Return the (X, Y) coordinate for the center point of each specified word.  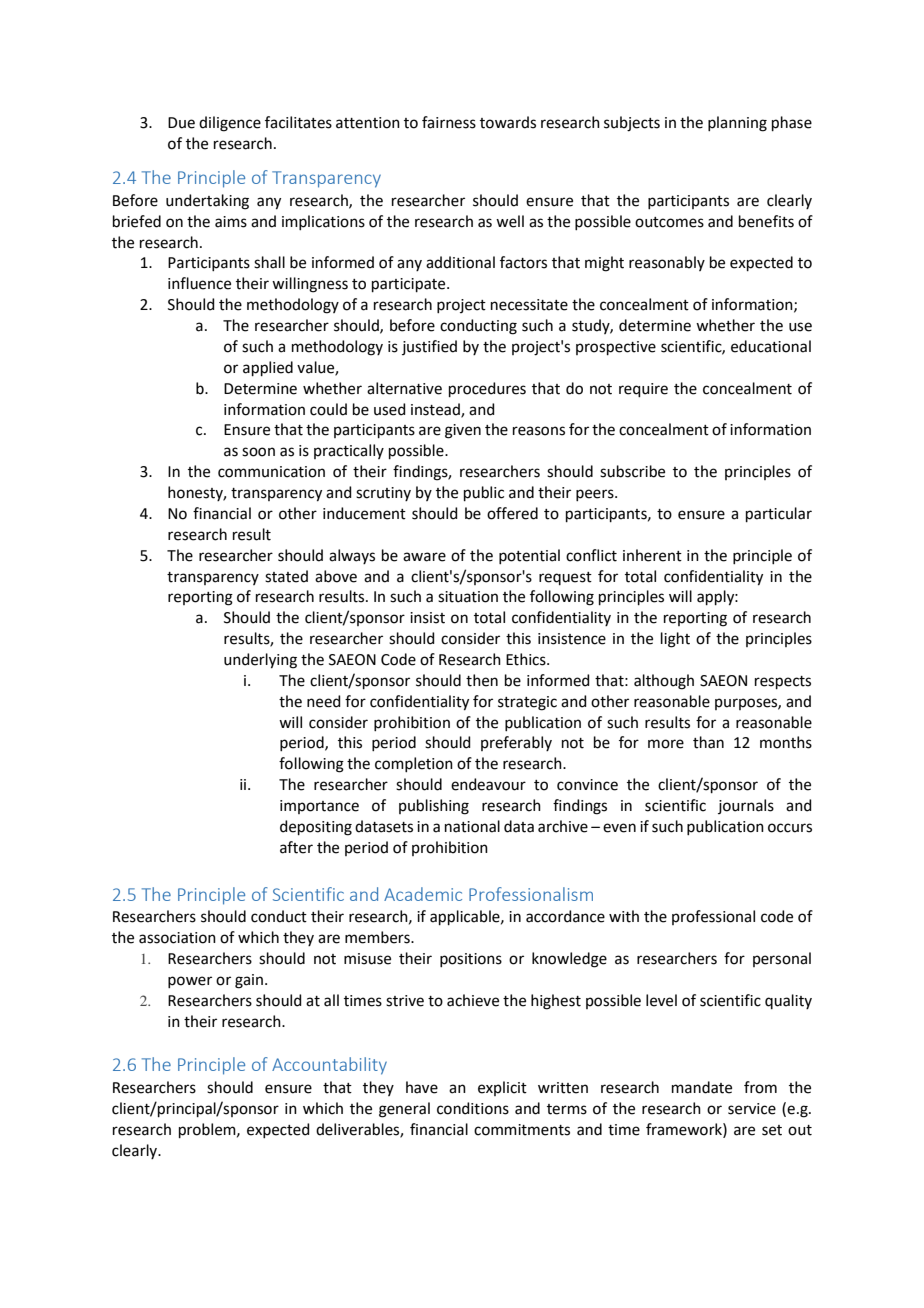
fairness (449, 122)
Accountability (329, 1066)
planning (737, 124)
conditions (473, 1108)
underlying (260, 661)
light (675, 640)
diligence (230, 124)
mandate (702, 1087)
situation (468, 597)
